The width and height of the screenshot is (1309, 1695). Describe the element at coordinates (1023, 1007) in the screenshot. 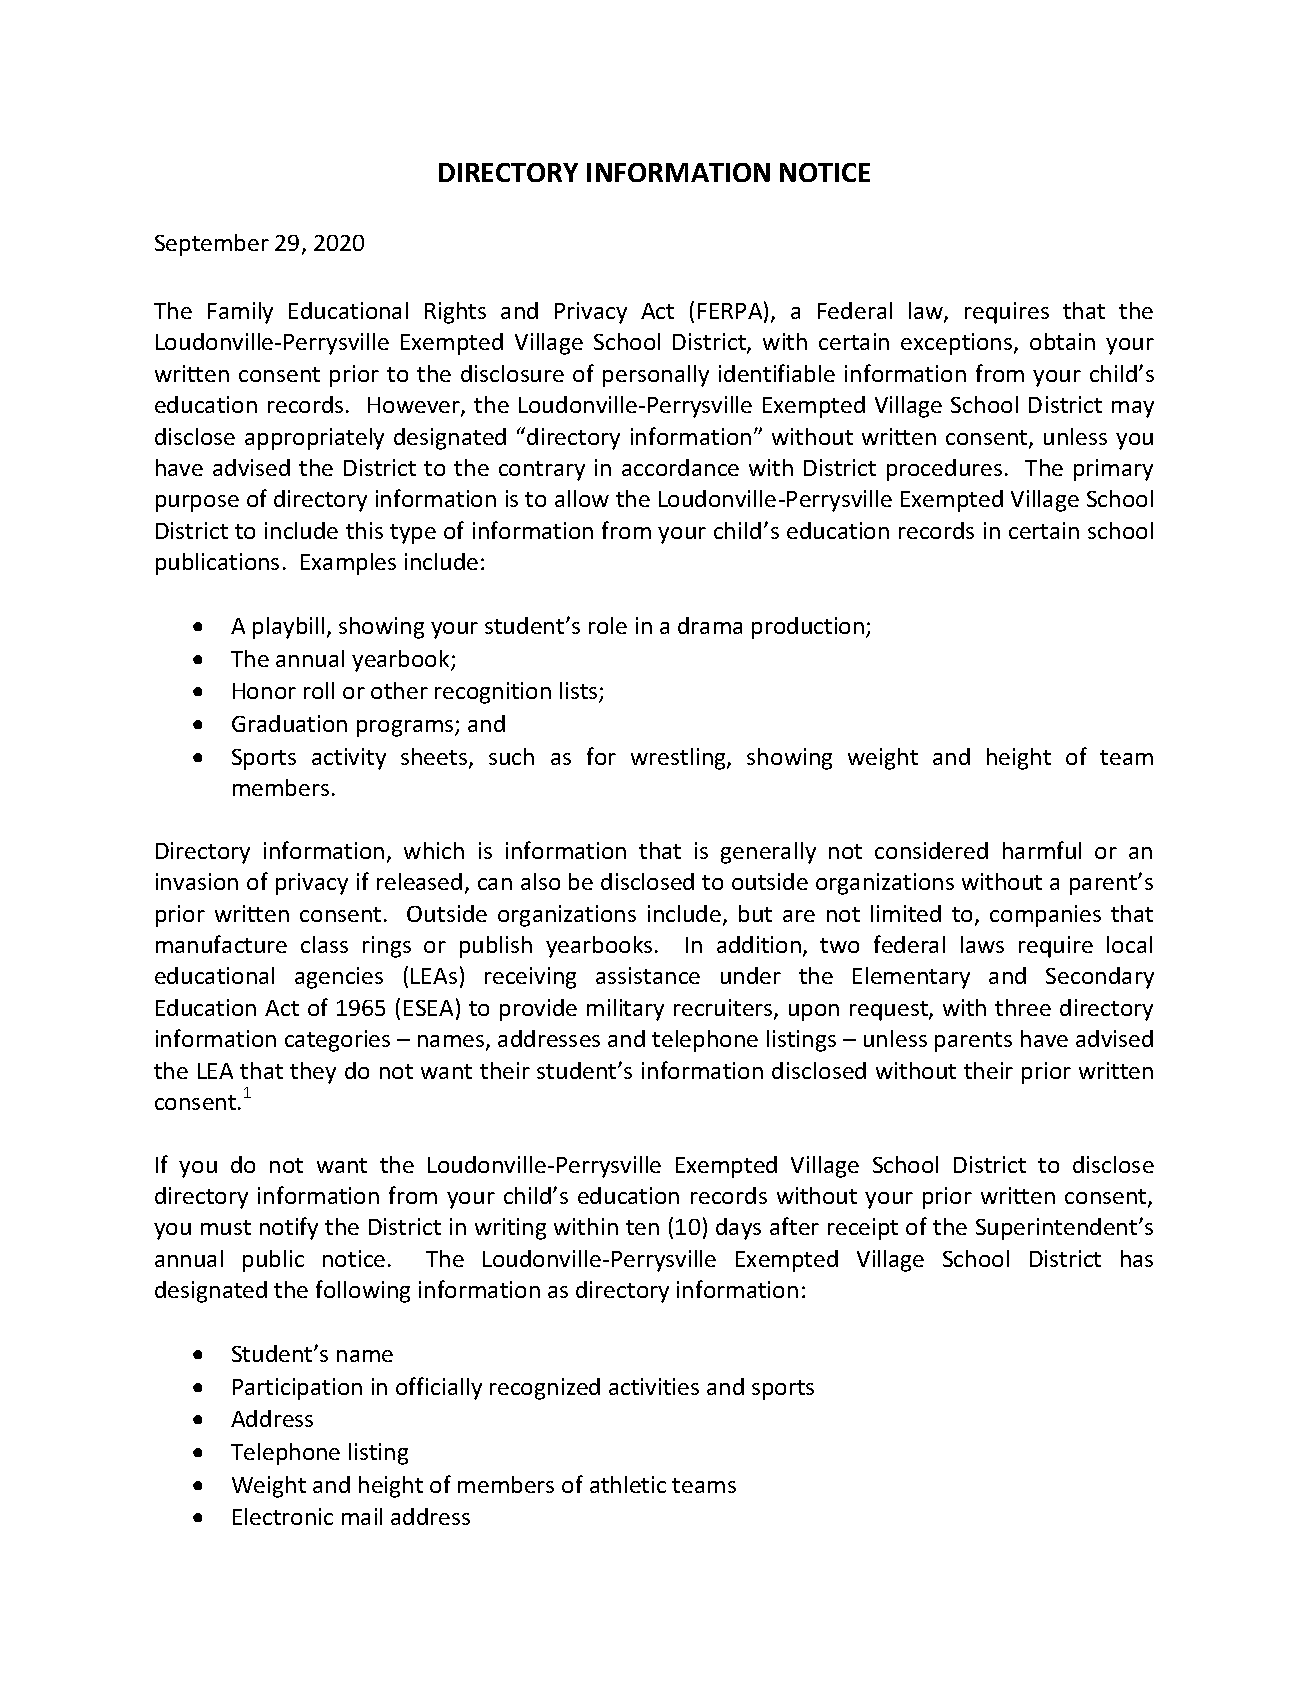

I see `three` at that location.
